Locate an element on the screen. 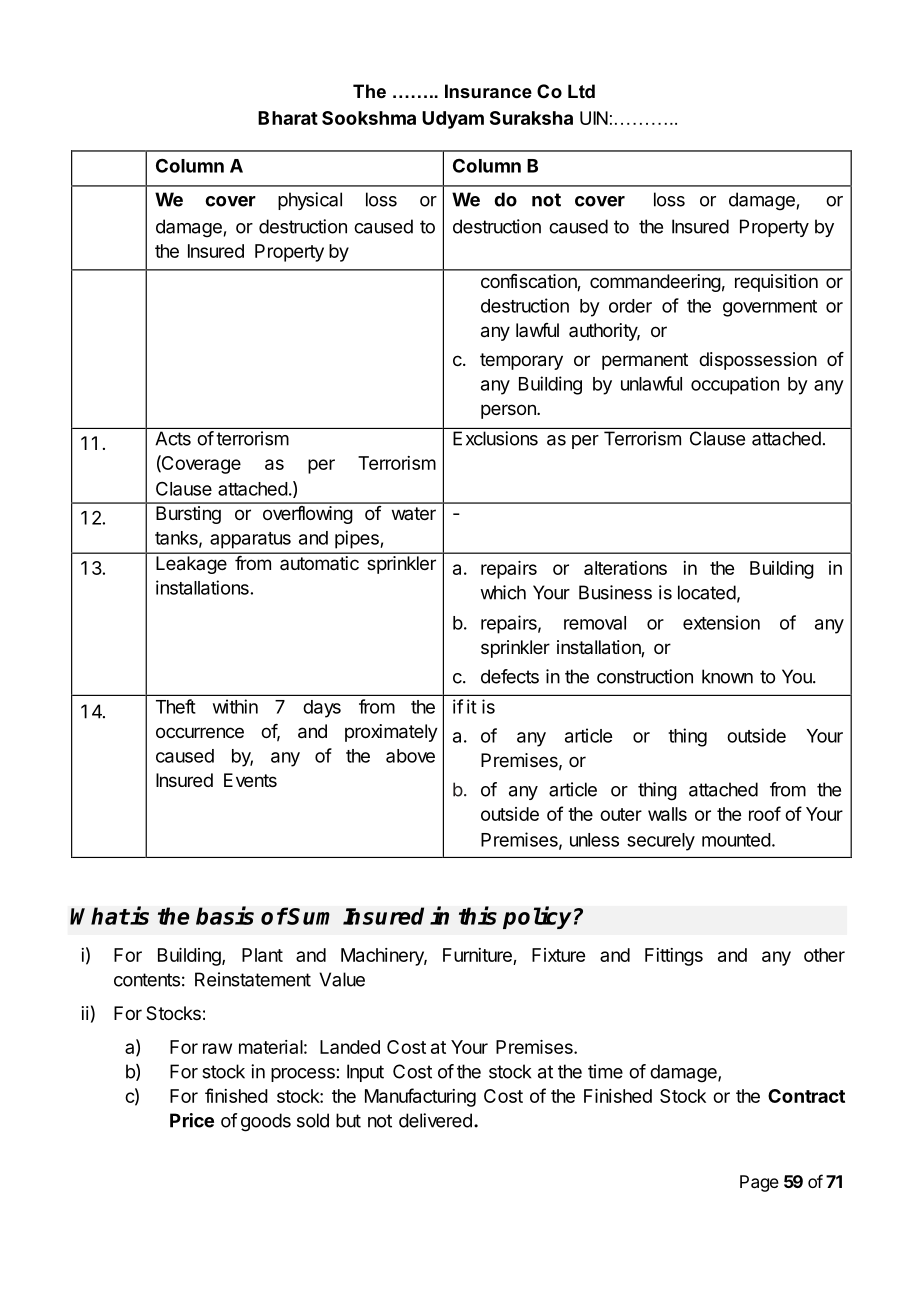 This screenshot has height=1308, width=924. within is located at coordinates (235, 706).
